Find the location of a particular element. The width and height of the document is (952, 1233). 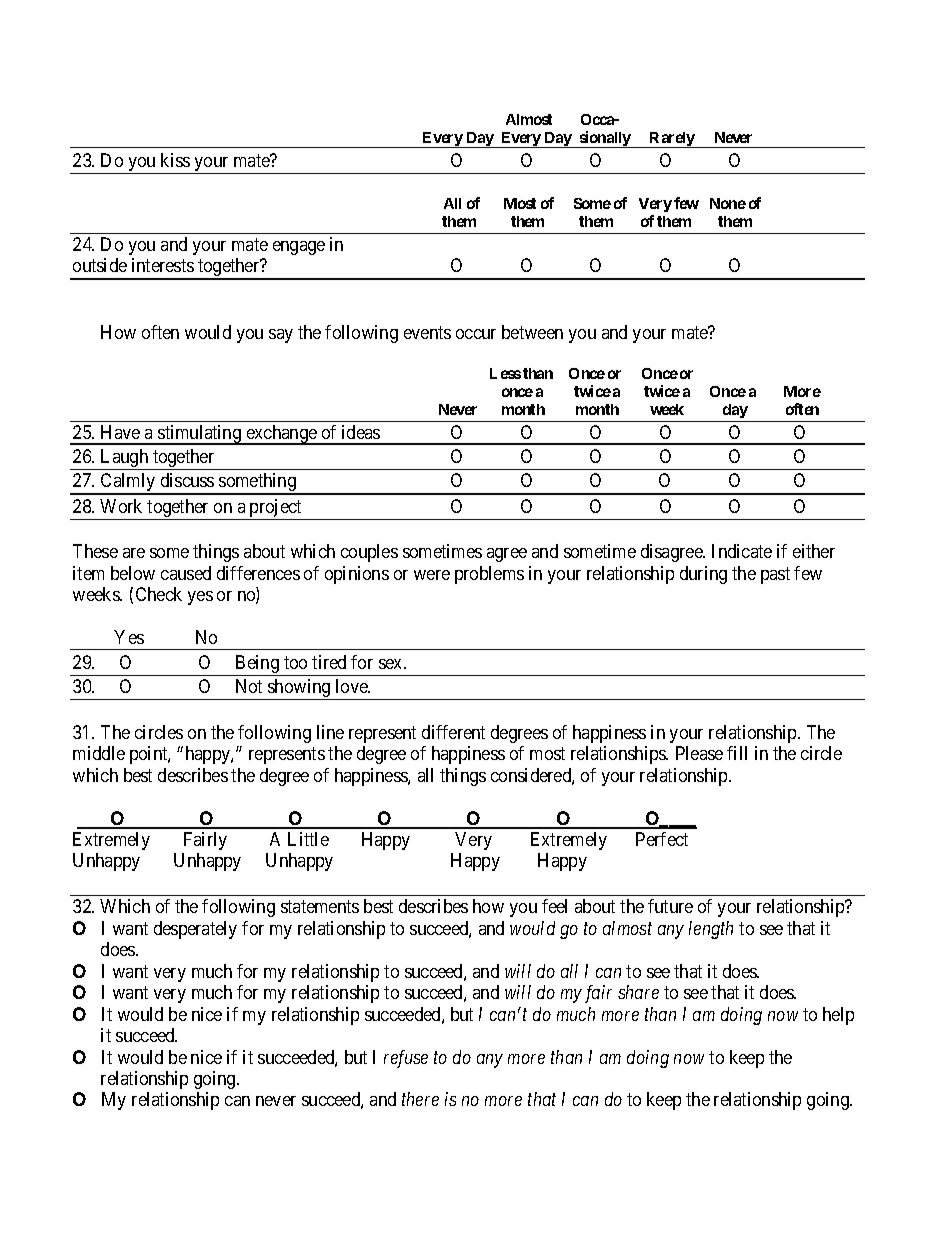

kiss is located at coordinates (175, 160).
